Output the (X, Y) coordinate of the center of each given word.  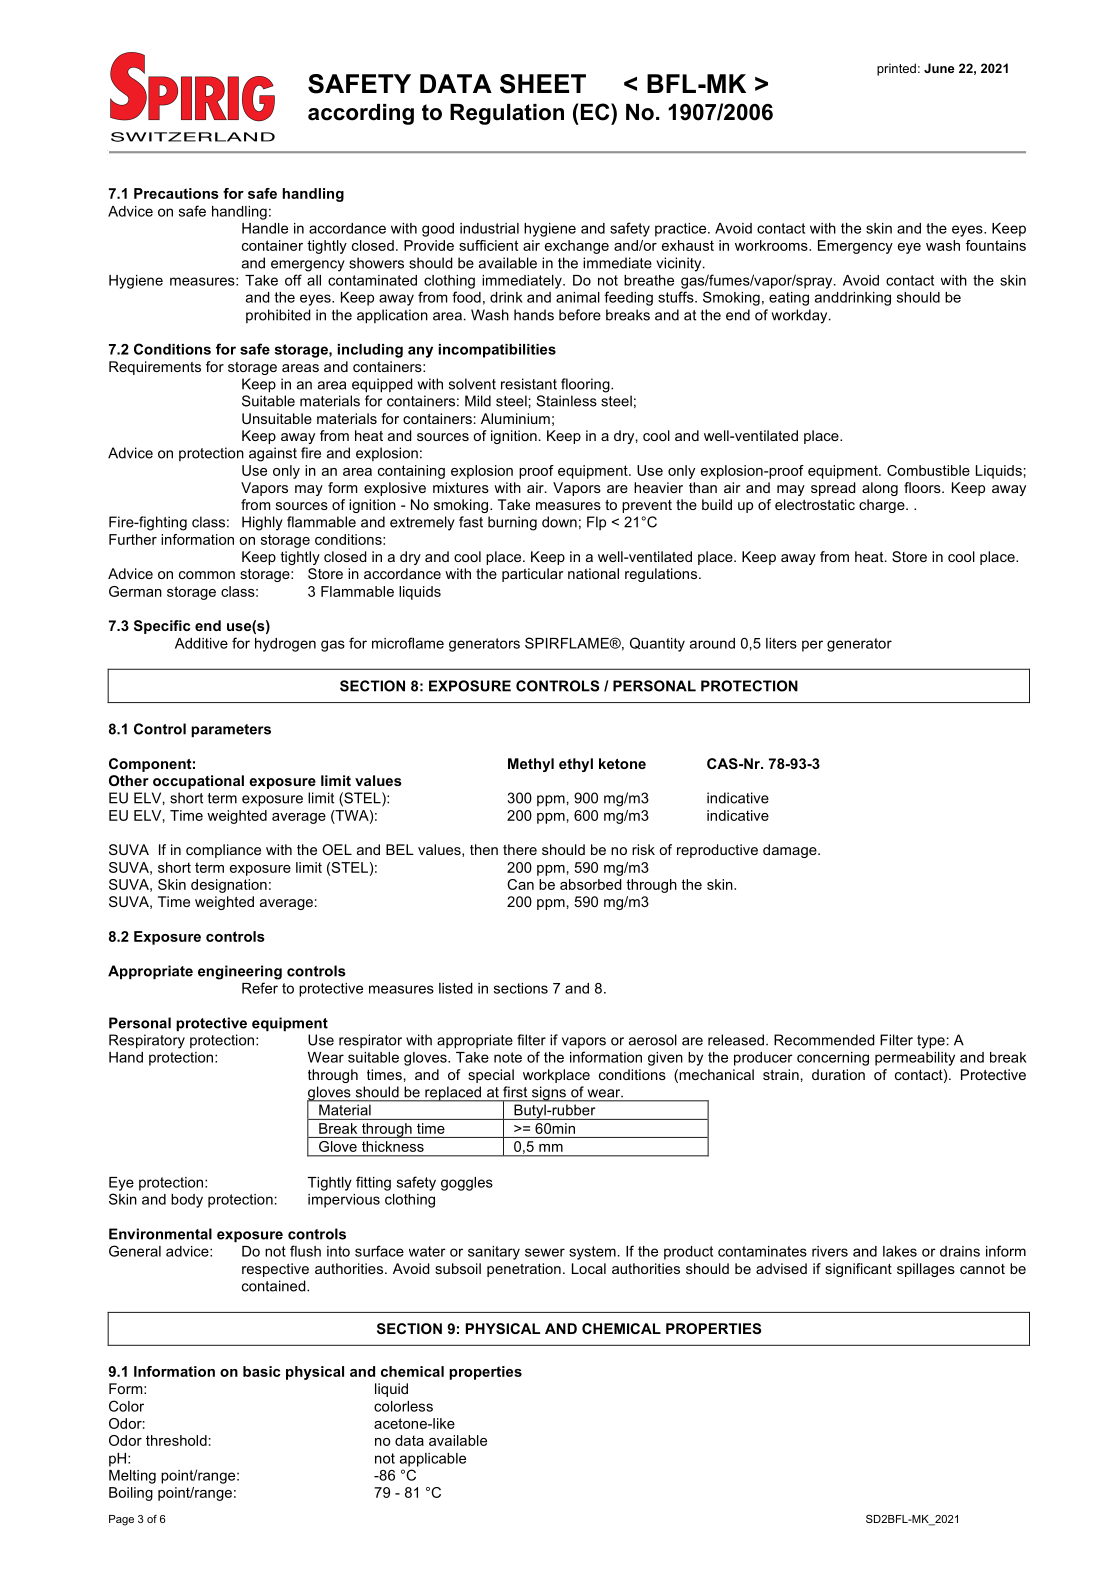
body (187, 1201)
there (520, 849)
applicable (433, 1460)
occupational (198, 782)
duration (838, 1074)
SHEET (543, 84)
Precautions (176, 193)
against (273, 454)
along (880, 489)
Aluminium (515, 418)
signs (548, 1094)
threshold (176, 1440)
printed (896, 69)
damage (791, 851)
